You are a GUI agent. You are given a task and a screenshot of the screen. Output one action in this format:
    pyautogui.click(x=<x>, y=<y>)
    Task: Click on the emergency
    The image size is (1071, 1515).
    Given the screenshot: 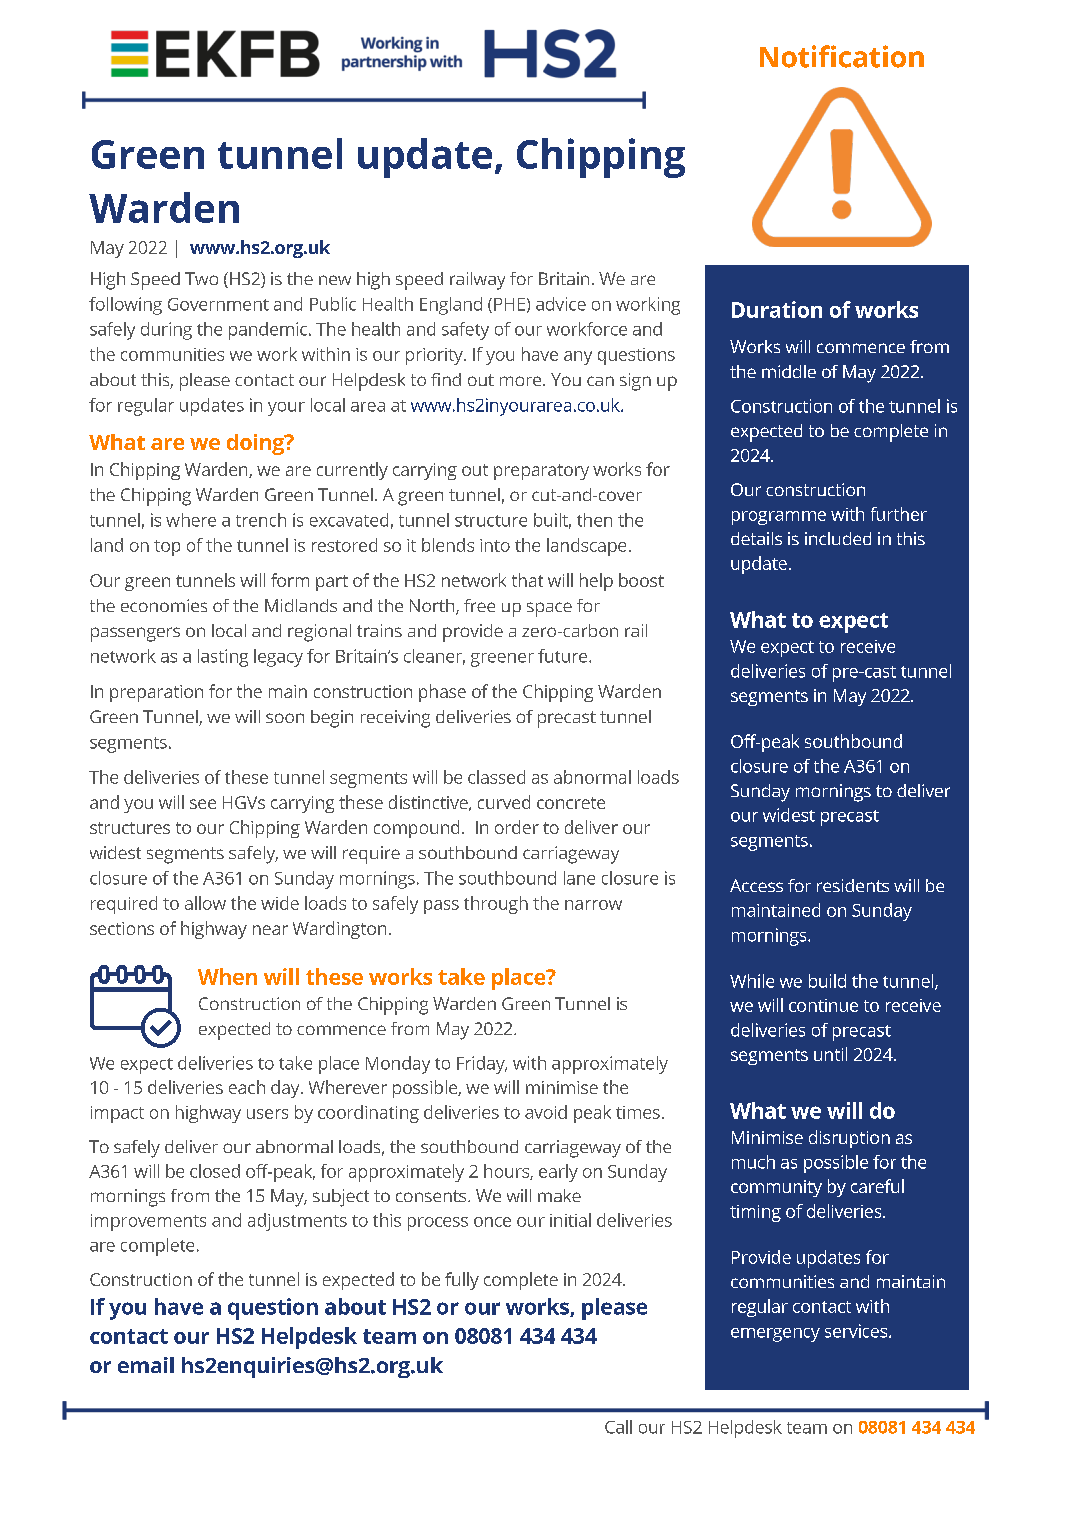 What is the action you would take?
    pyautogui.click(x=775, y=1335)
